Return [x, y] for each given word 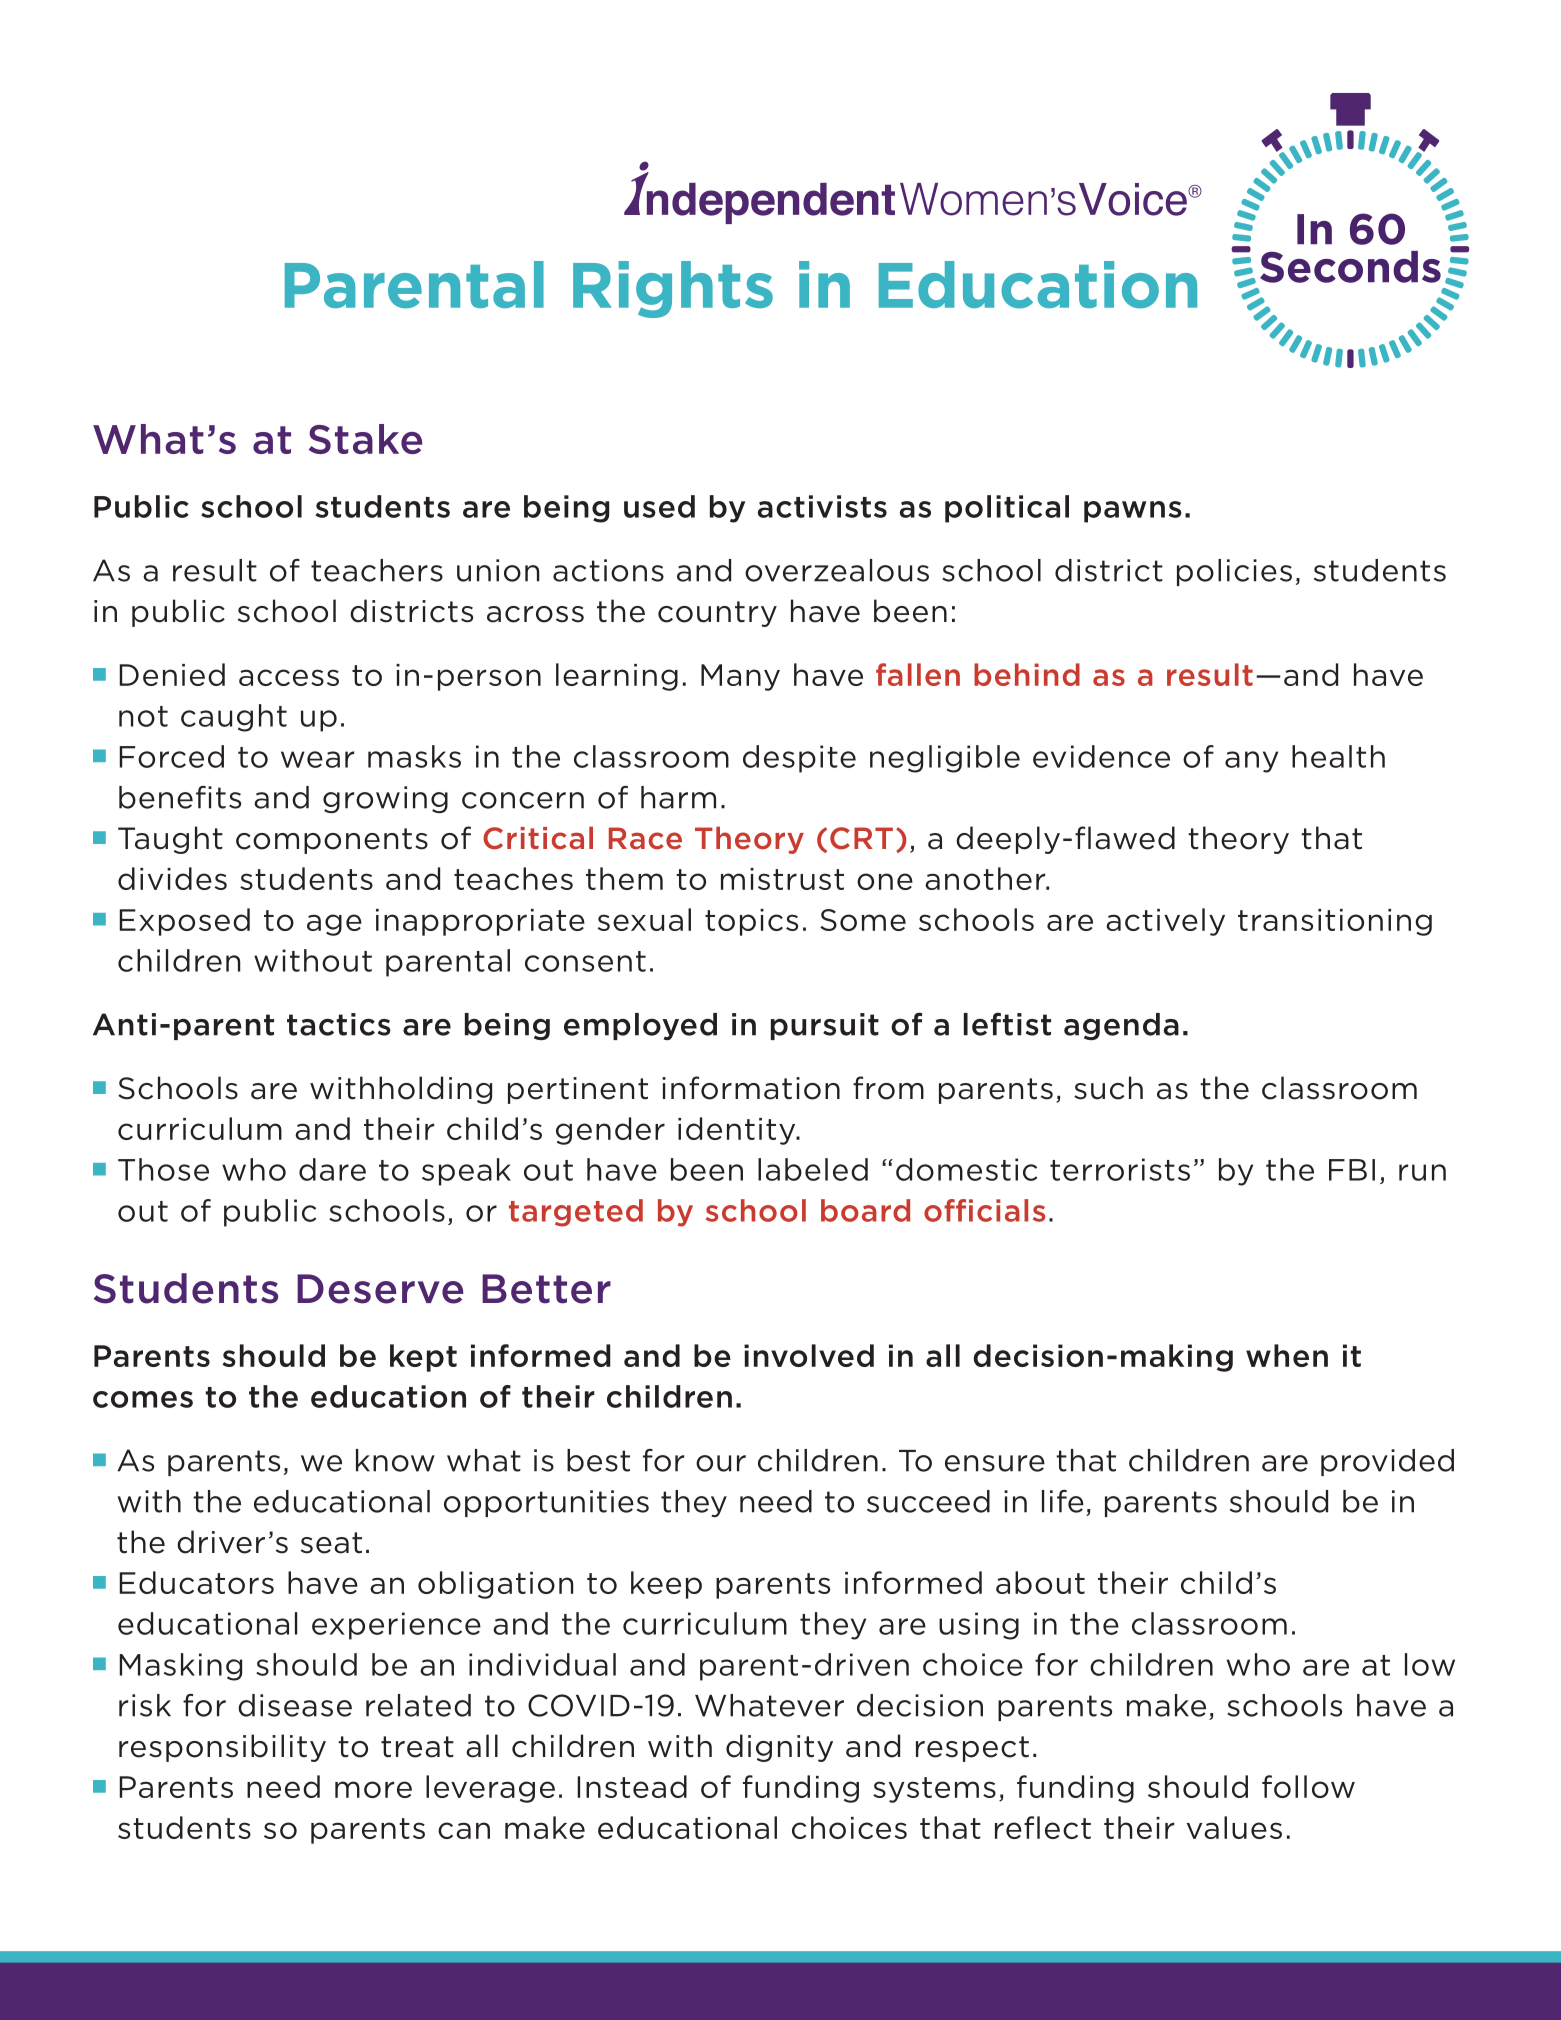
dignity [779, 1748]
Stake [365, 439]
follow [1308, 1786]
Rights [673, 289]
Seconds [1350, 267]
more [373, 1789]
